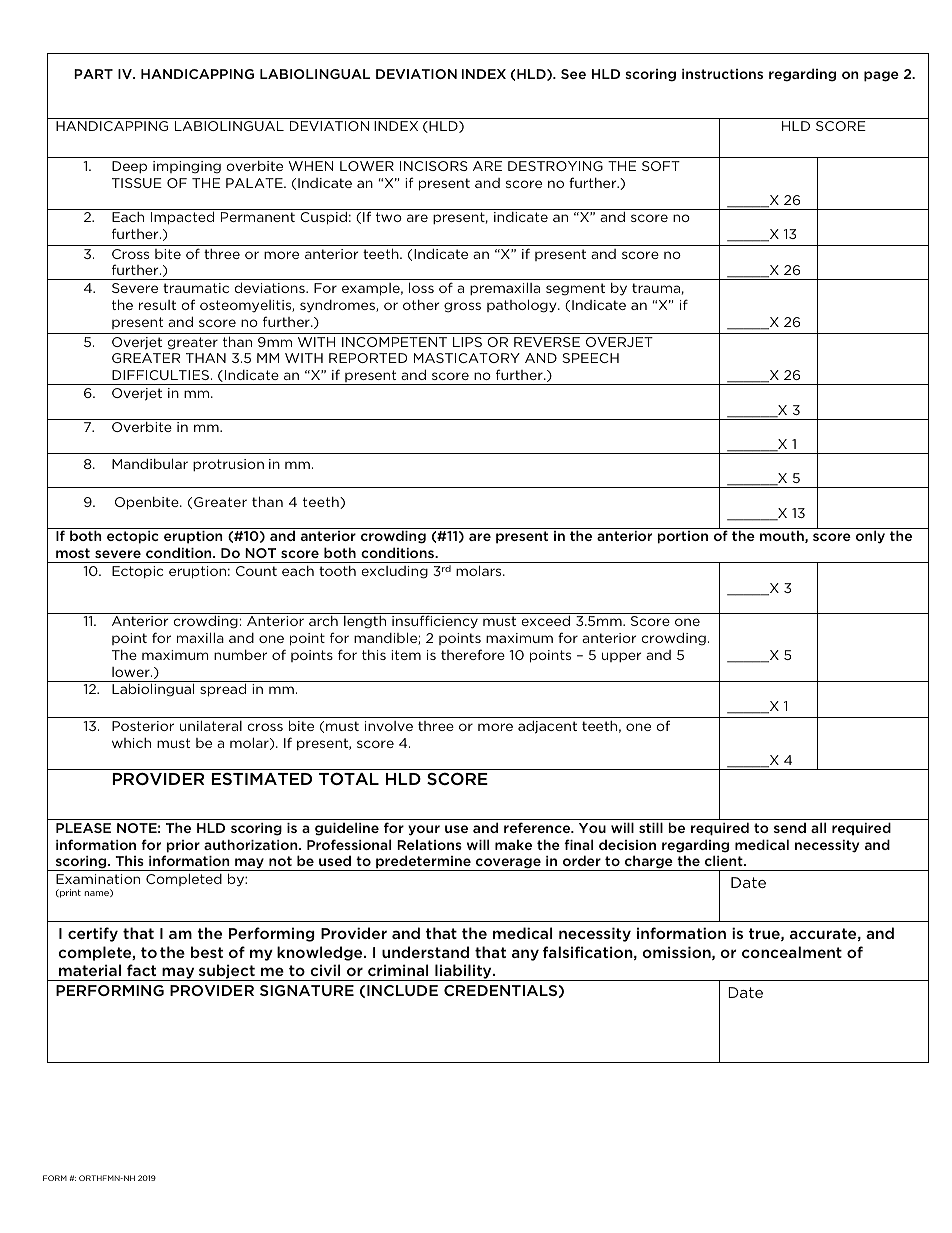 The height and width of the screenshot is (1233, 952). I want to click on which, so click(131, 743).
